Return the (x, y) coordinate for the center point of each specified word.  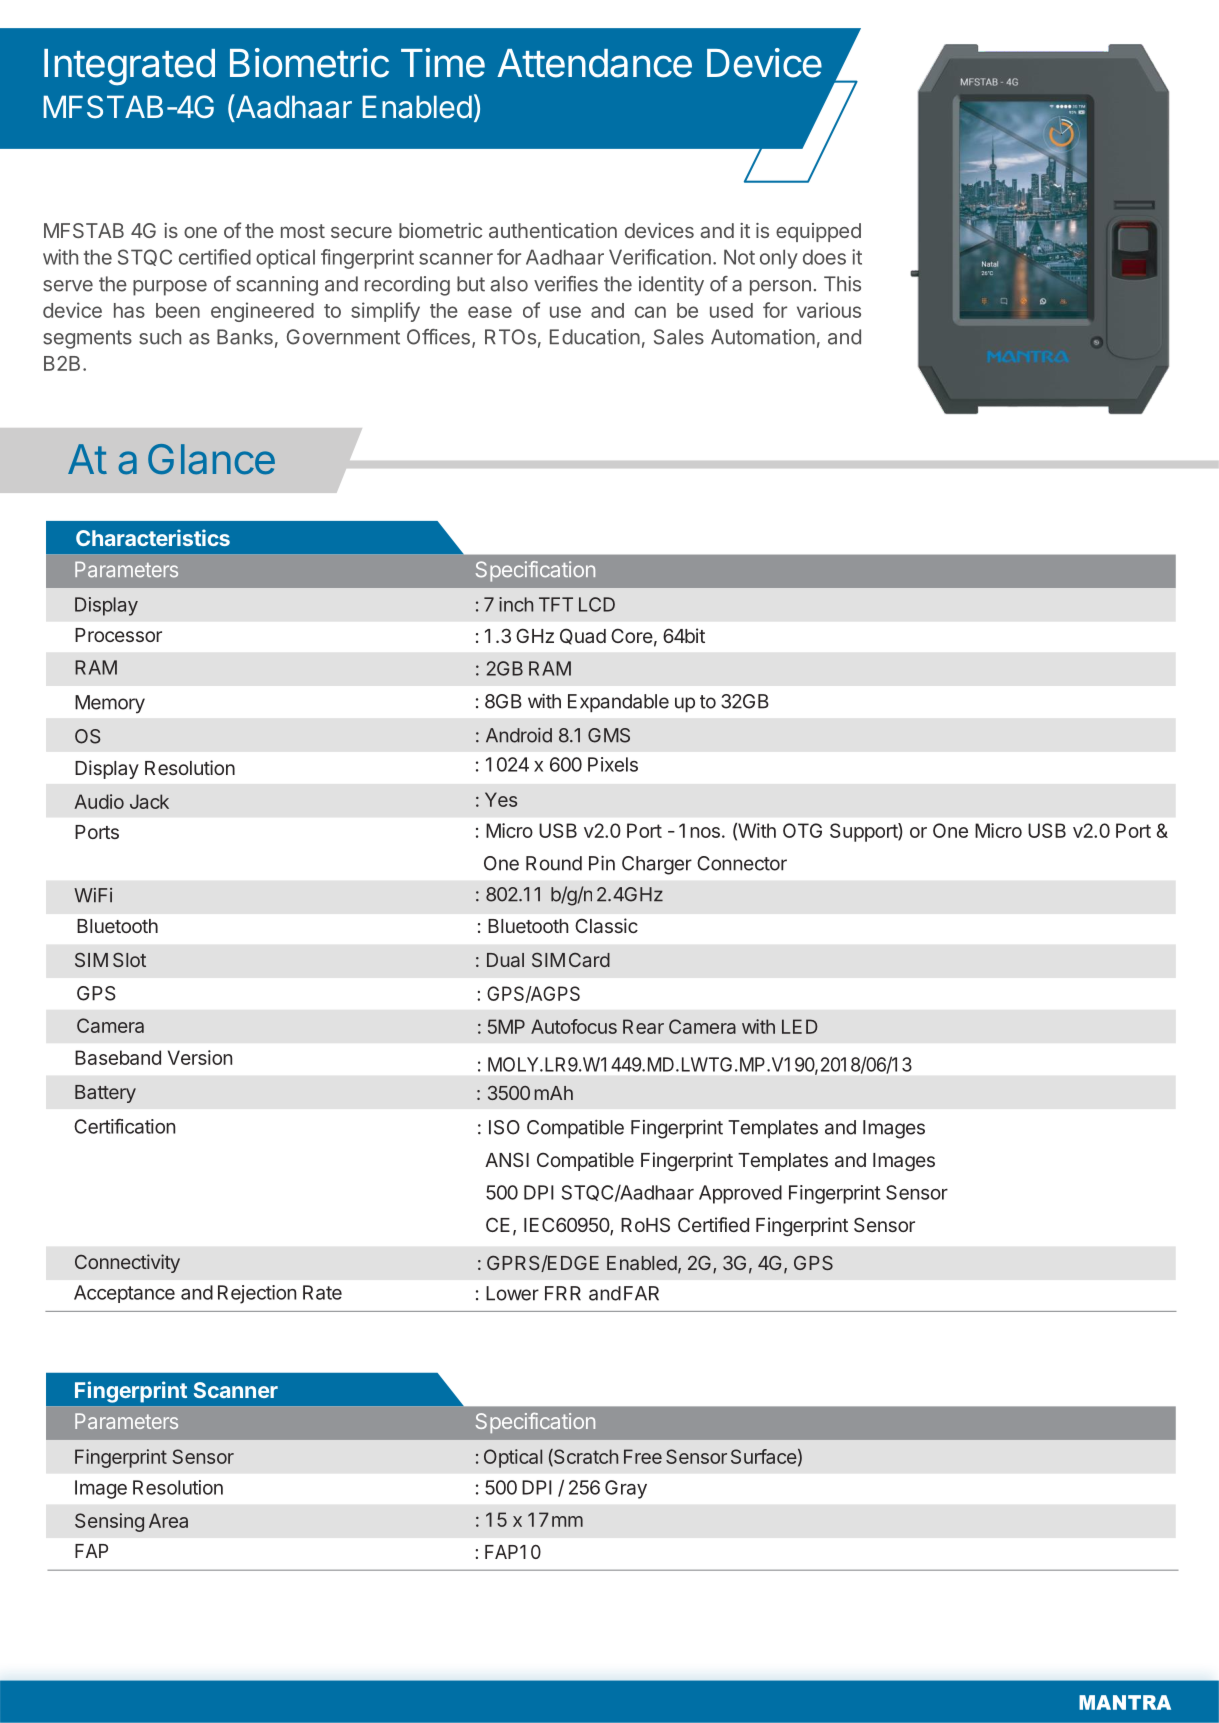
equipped (818, 232)
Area (168, 1520)
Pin (602, 863)
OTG (802, 830)
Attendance (594, 63)
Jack (149, 801)
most (303, 231)
